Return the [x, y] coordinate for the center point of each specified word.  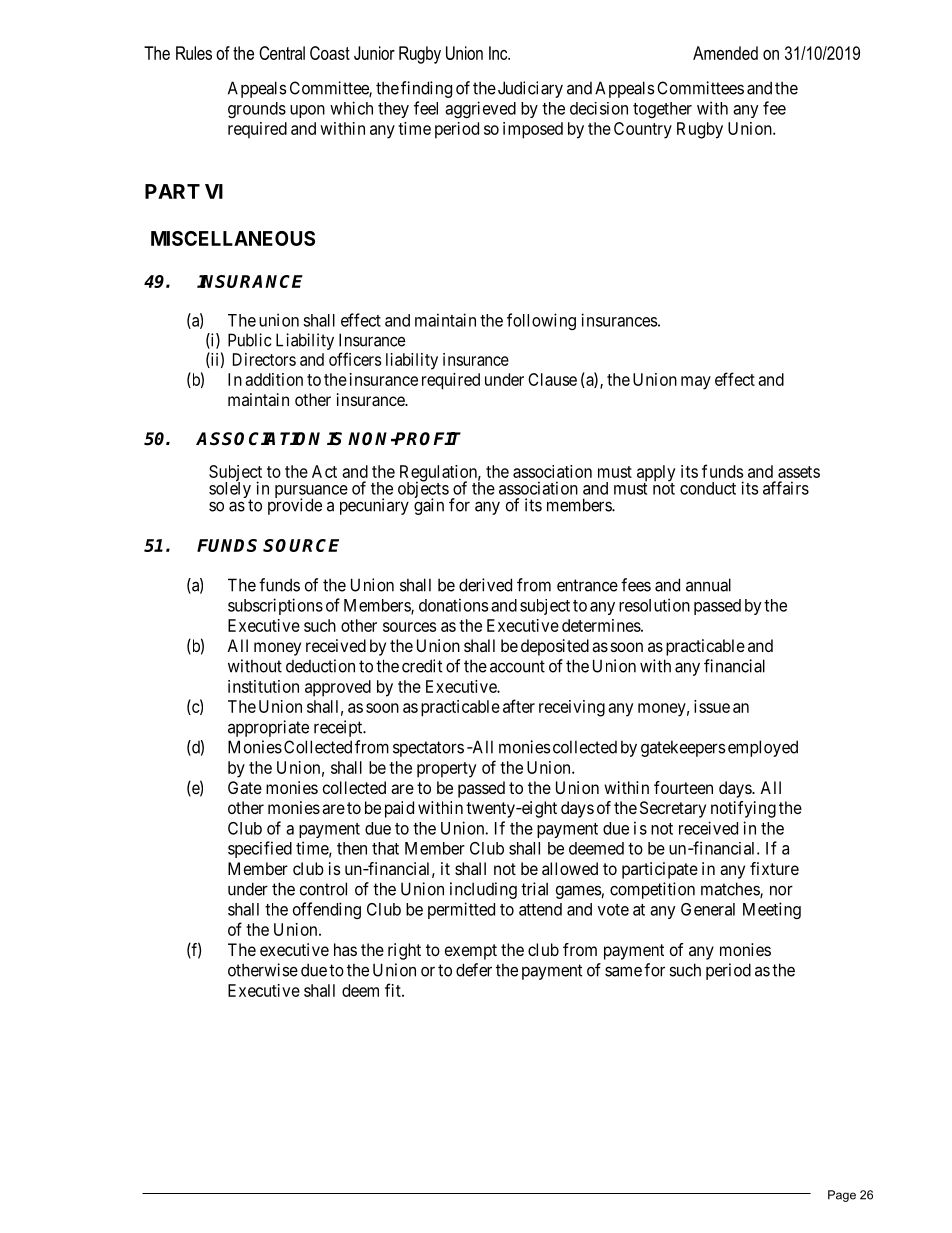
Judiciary [530, 89]
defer [474, 970]
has [345, 949]
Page [842, 1196]
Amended [725, 53]
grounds [257, 110]
